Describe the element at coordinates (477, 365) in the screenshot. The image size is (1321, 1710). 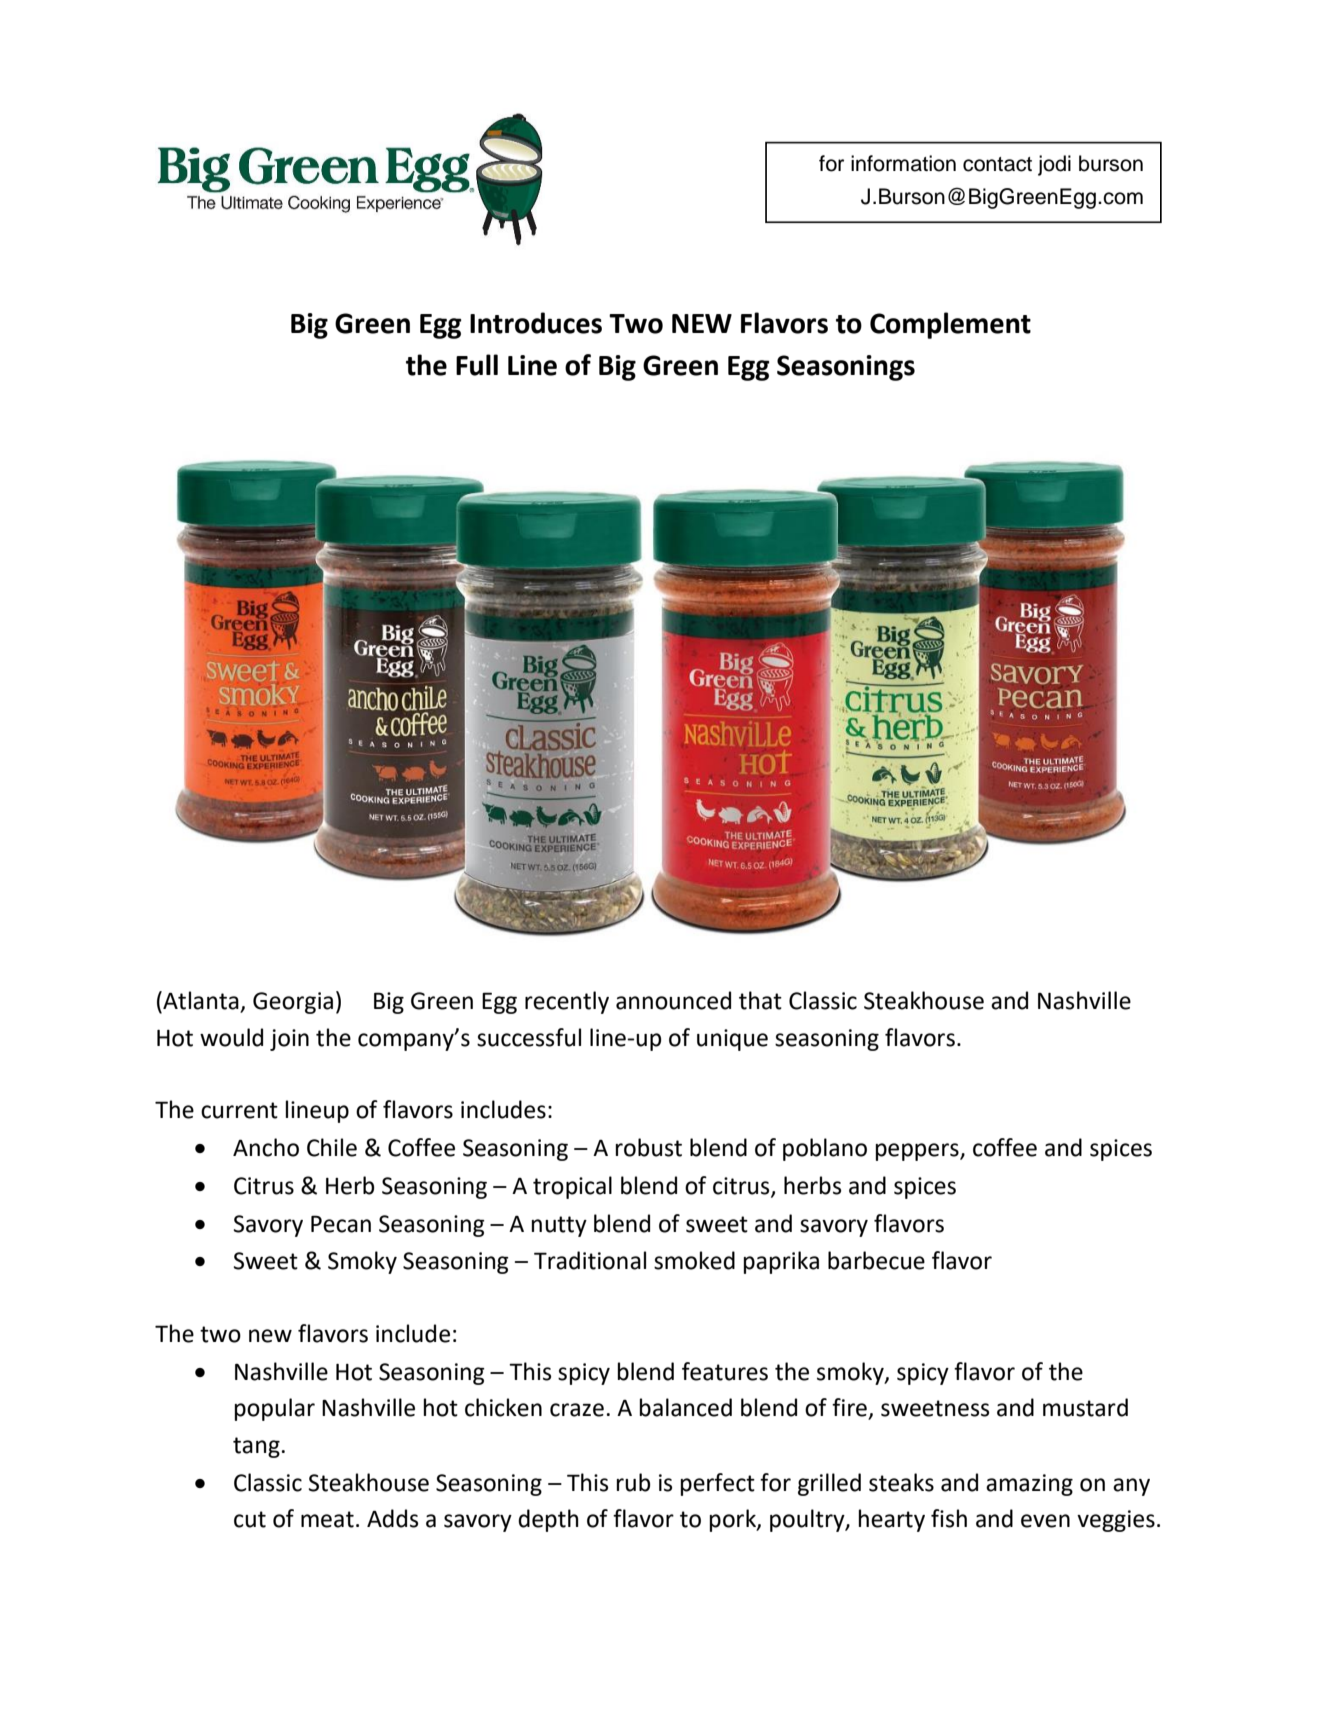
I see `Full` at that location.
